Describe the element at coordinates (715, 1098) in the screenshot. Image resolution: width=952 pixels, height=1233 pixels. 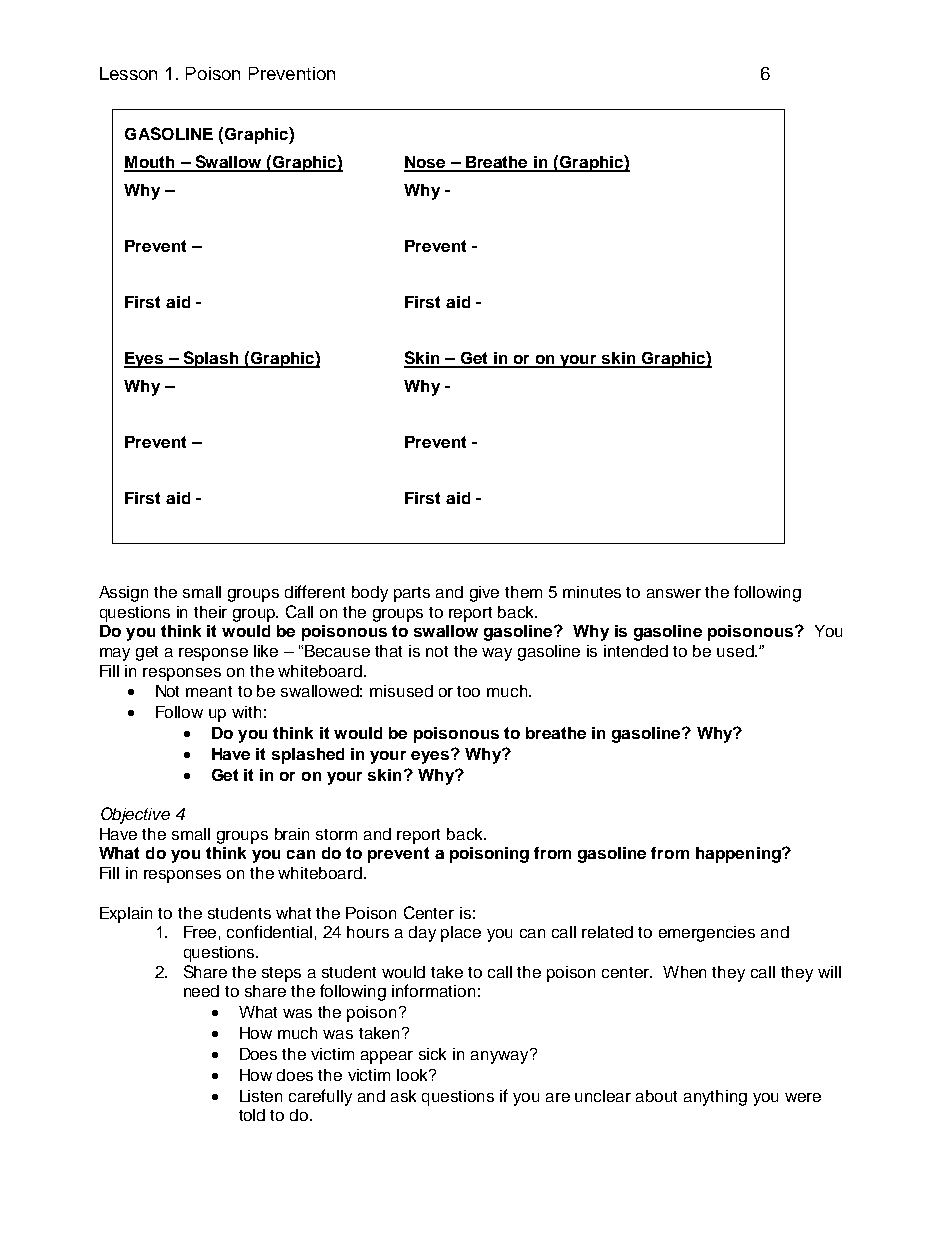
I see `anything` at that location.
